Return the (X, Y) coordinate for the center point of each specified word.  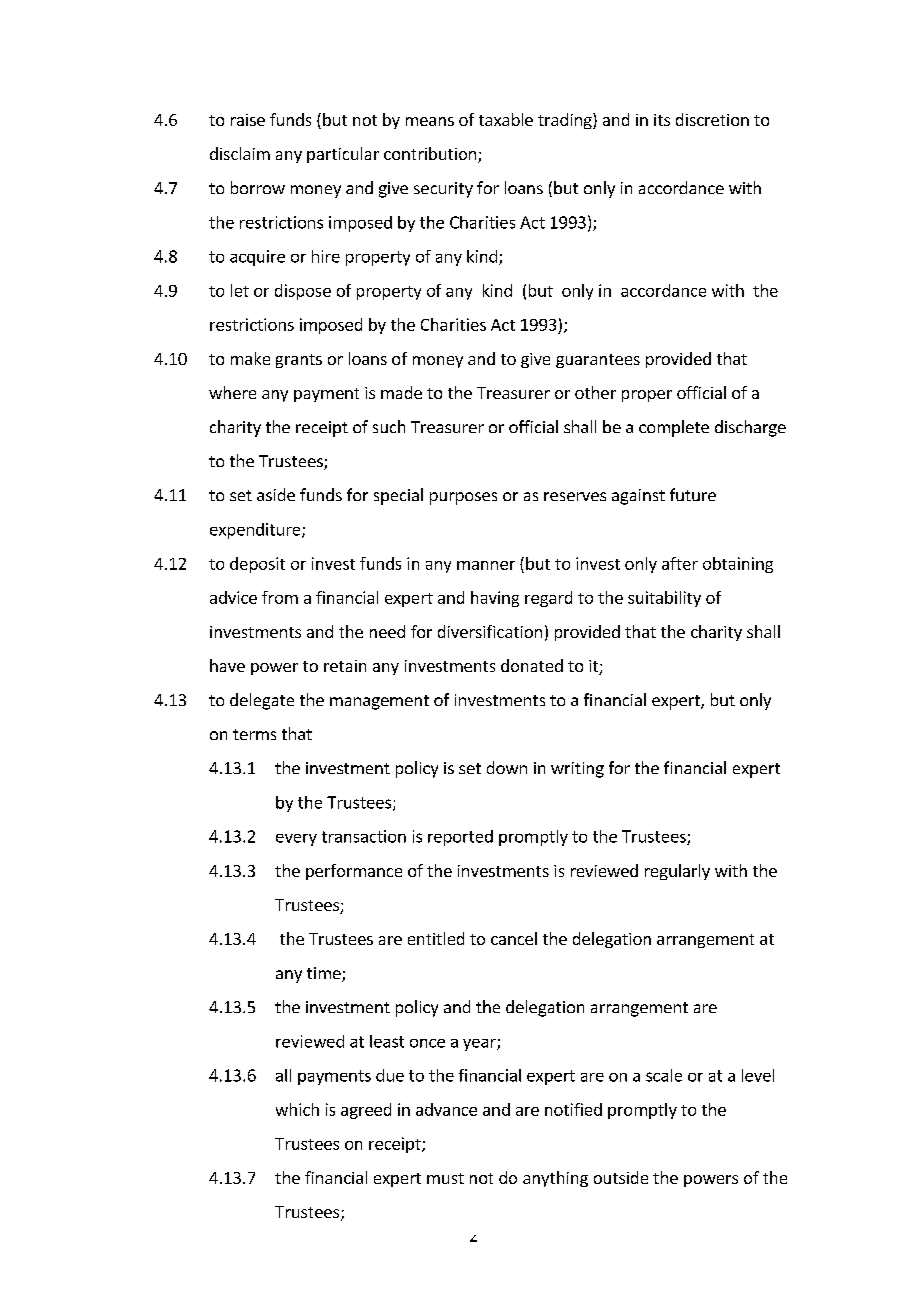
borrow (258, 187)
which (297, 1109)
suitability (664, 599)
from (280, 597)
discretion (712, 119)
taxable (506, 119)
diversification (490, 631)
